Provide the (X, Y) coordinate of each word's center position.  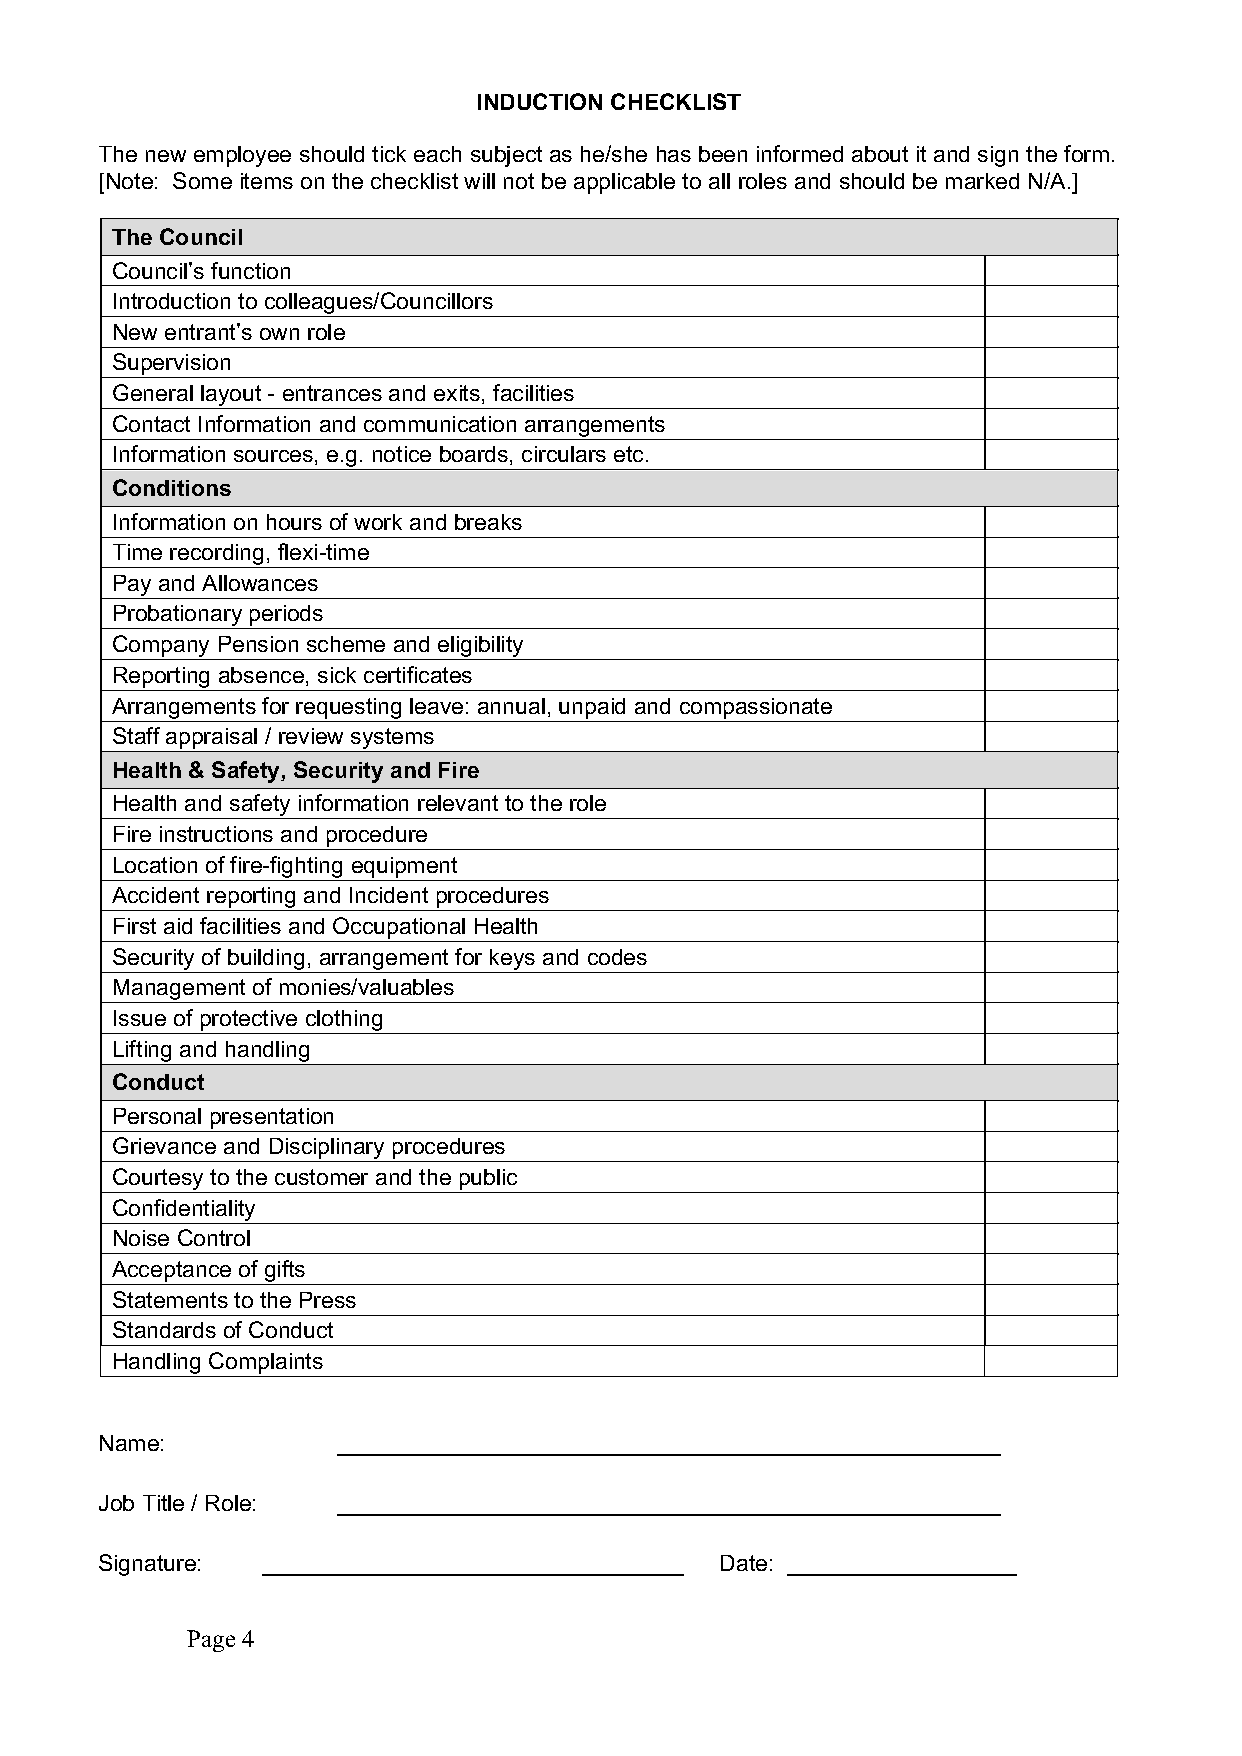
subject (506, 156)
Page (211, 1641)
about (880, 154)
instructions (216, 834)
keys (512, 959)
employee (242, 156)
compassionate (756, 708)
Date (744, 1563)
